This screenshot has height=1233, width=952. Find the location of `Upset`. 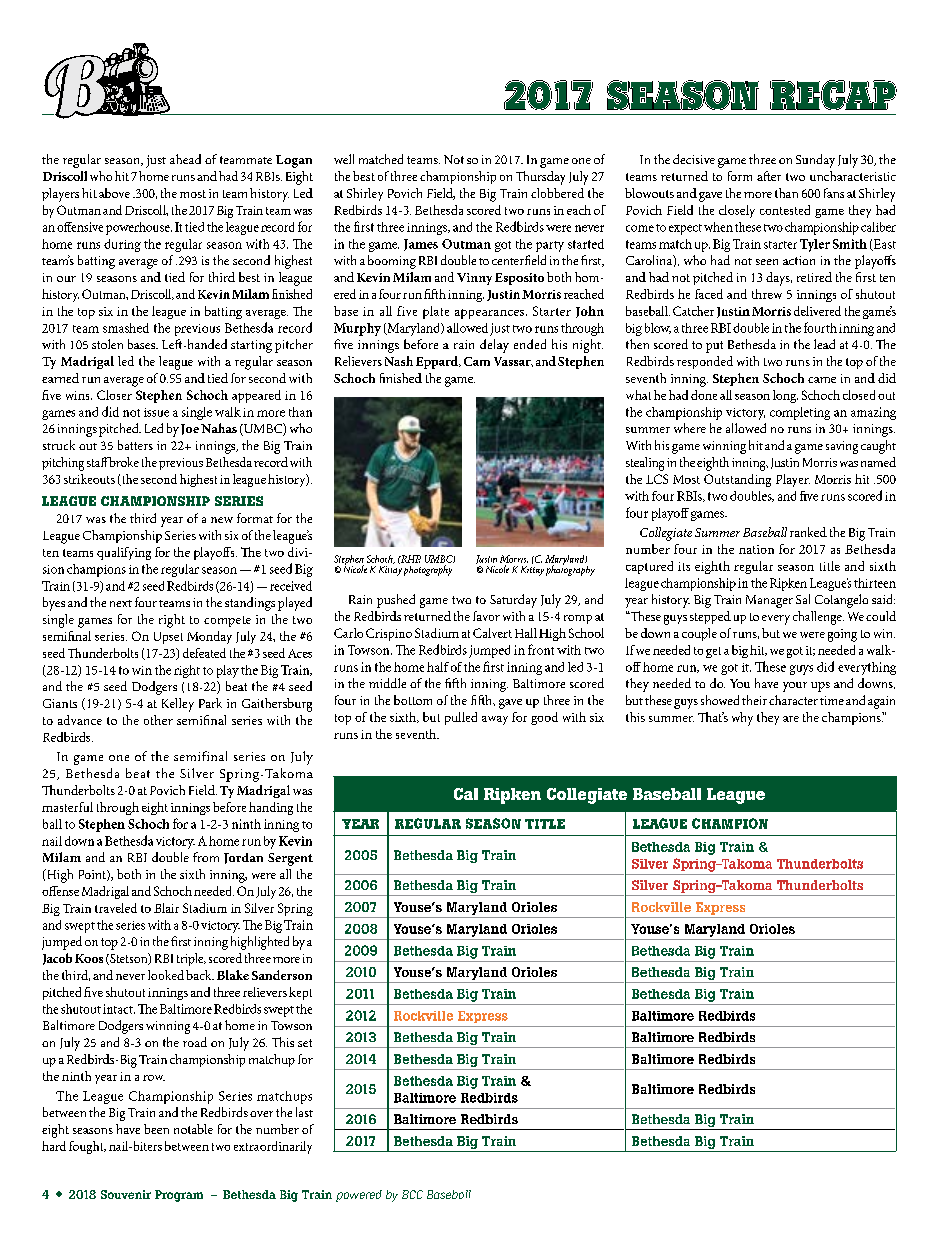

Upset is located at coordinates (168, 638).
